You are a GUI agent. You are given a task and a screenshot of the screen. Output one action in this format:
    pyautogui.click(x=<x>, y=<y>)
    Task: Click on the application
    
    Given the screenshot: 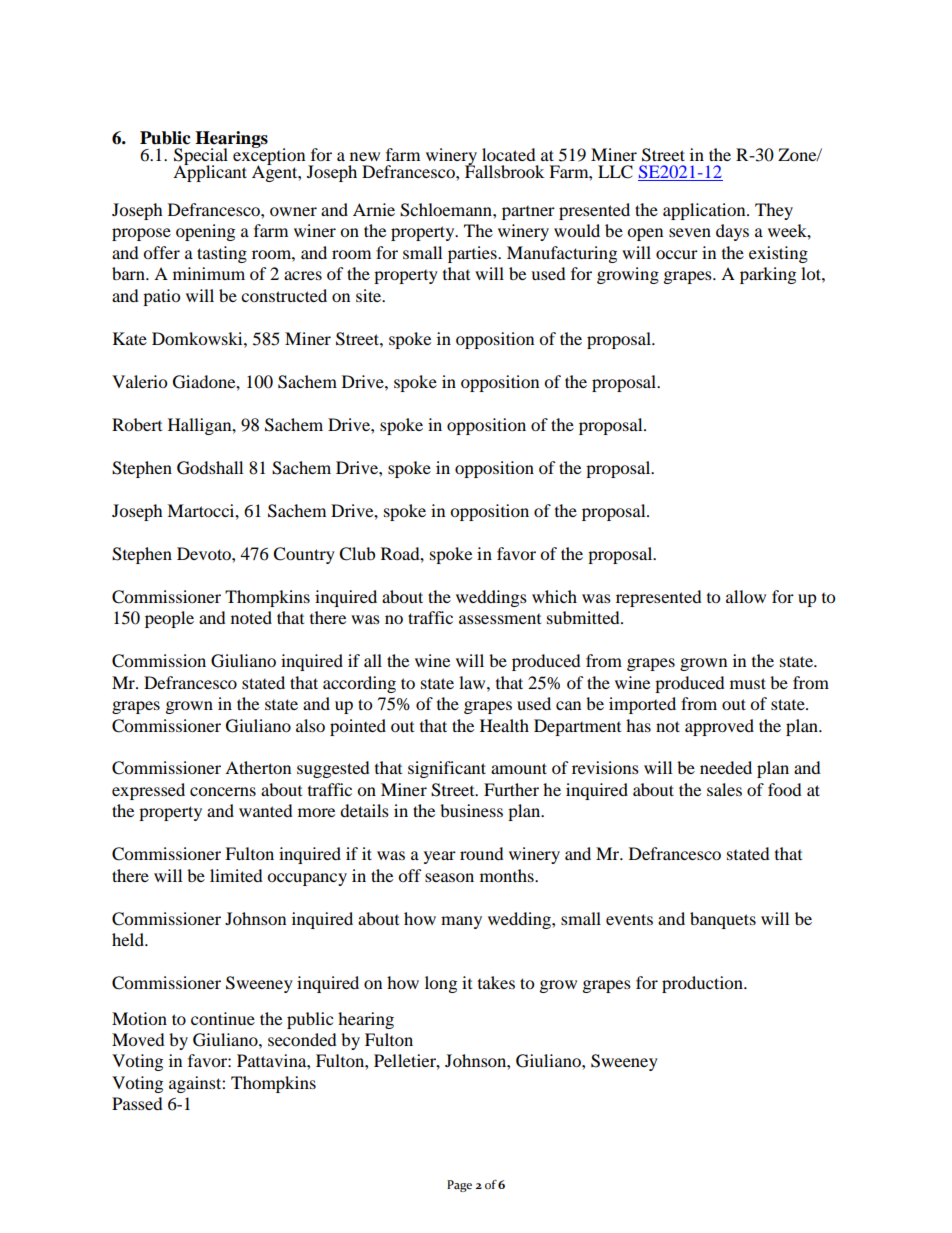 What is the action you would take?
    pyautogui.click(x=705, y=211)
